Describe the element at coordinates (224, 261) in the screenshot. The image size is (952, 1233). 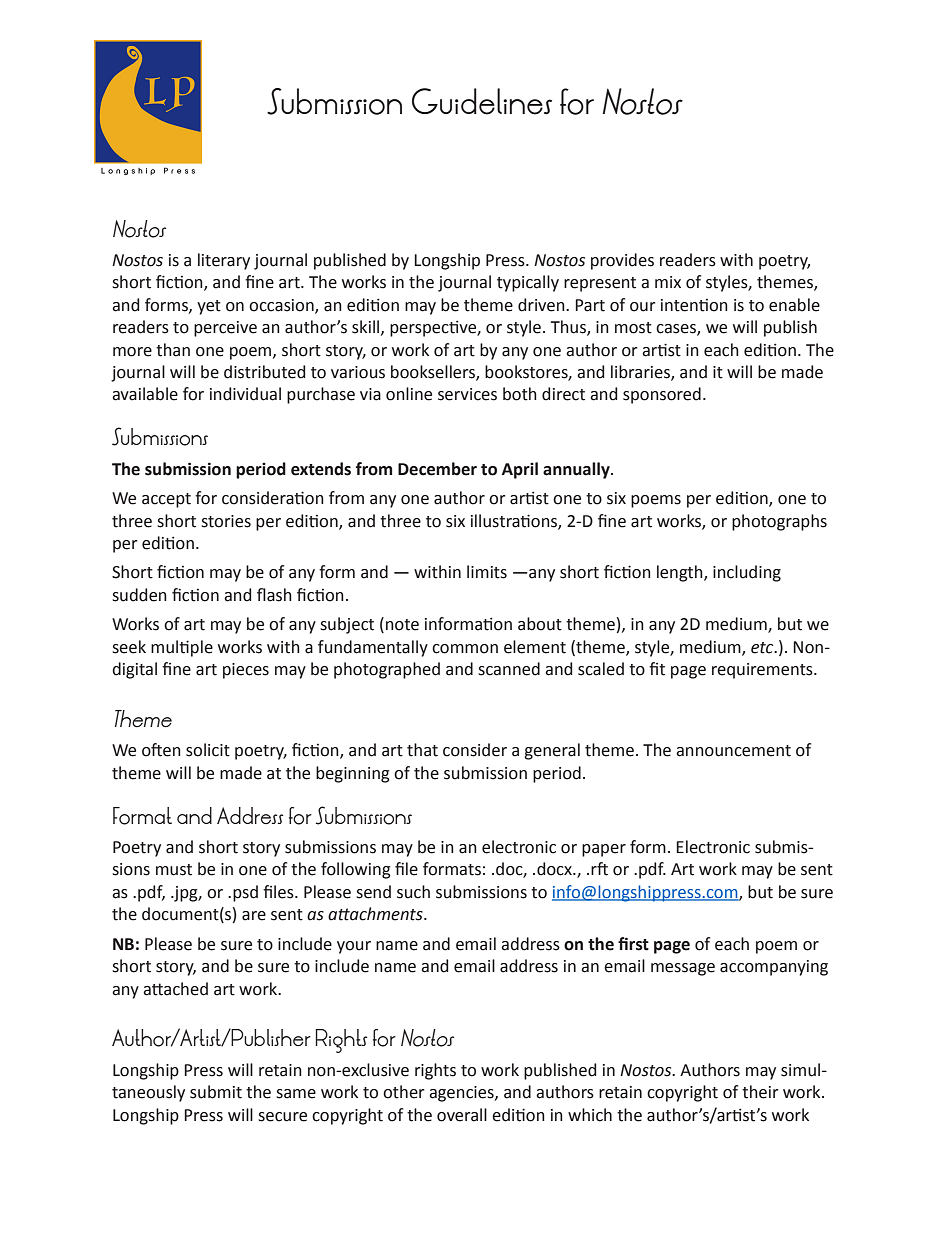
I see `literary` at that location.
